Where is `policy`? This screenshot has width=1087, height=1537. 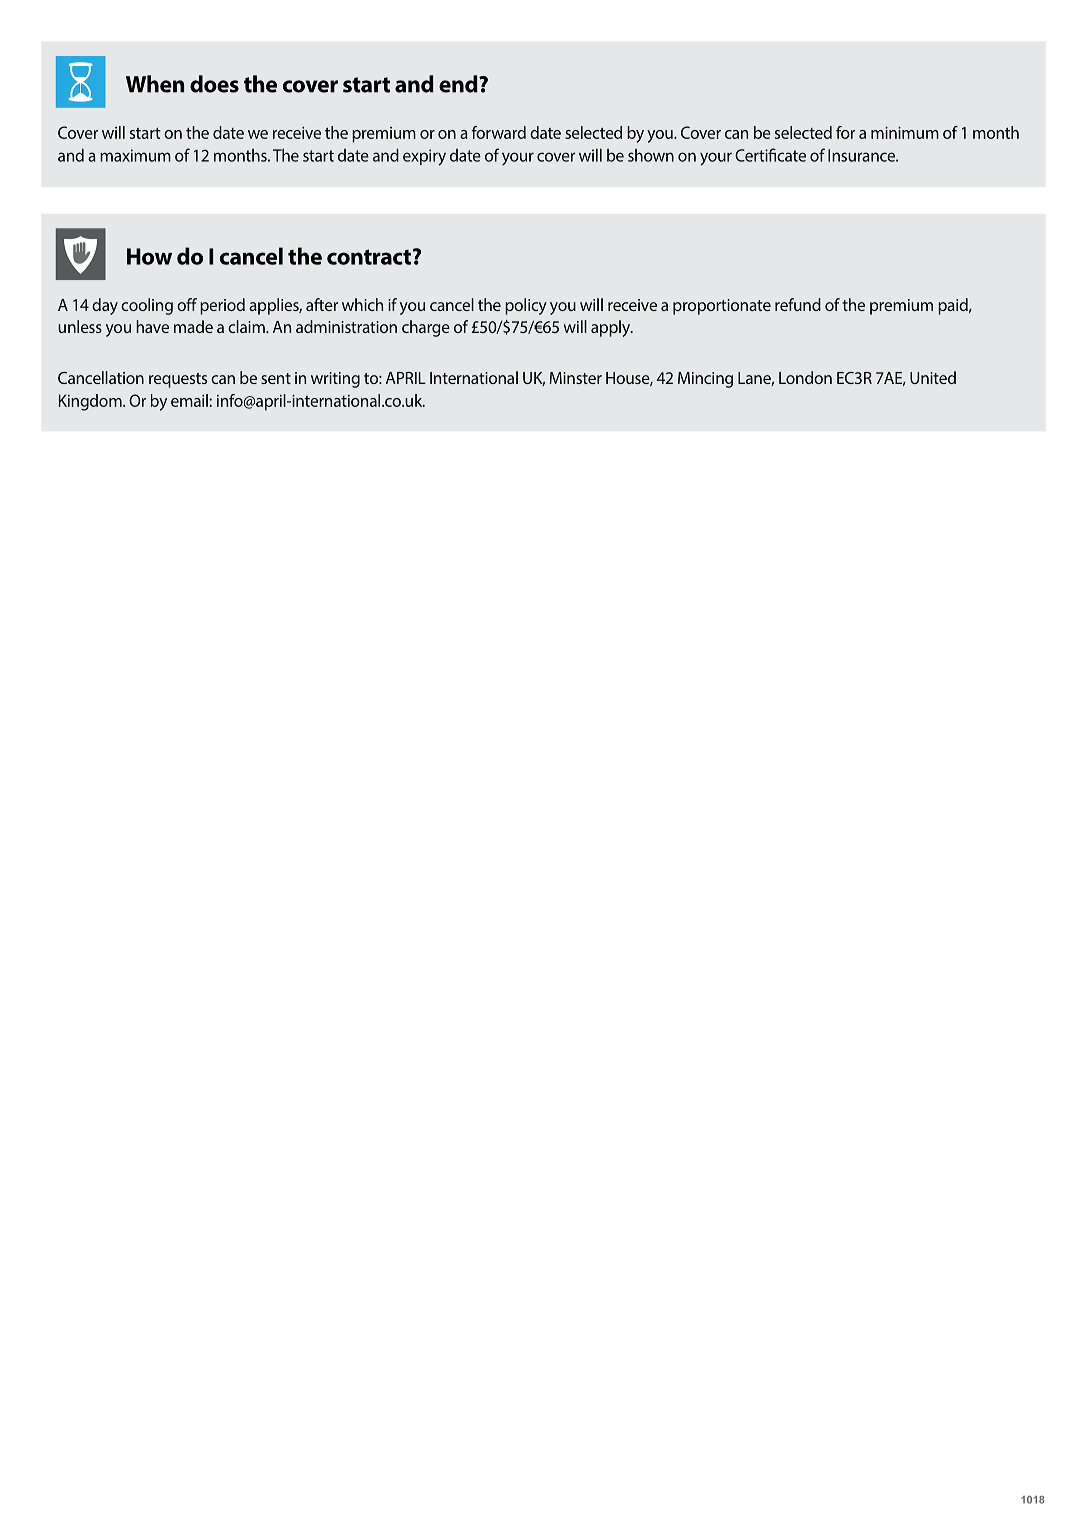 policy is located at coordinates (526, 306).
